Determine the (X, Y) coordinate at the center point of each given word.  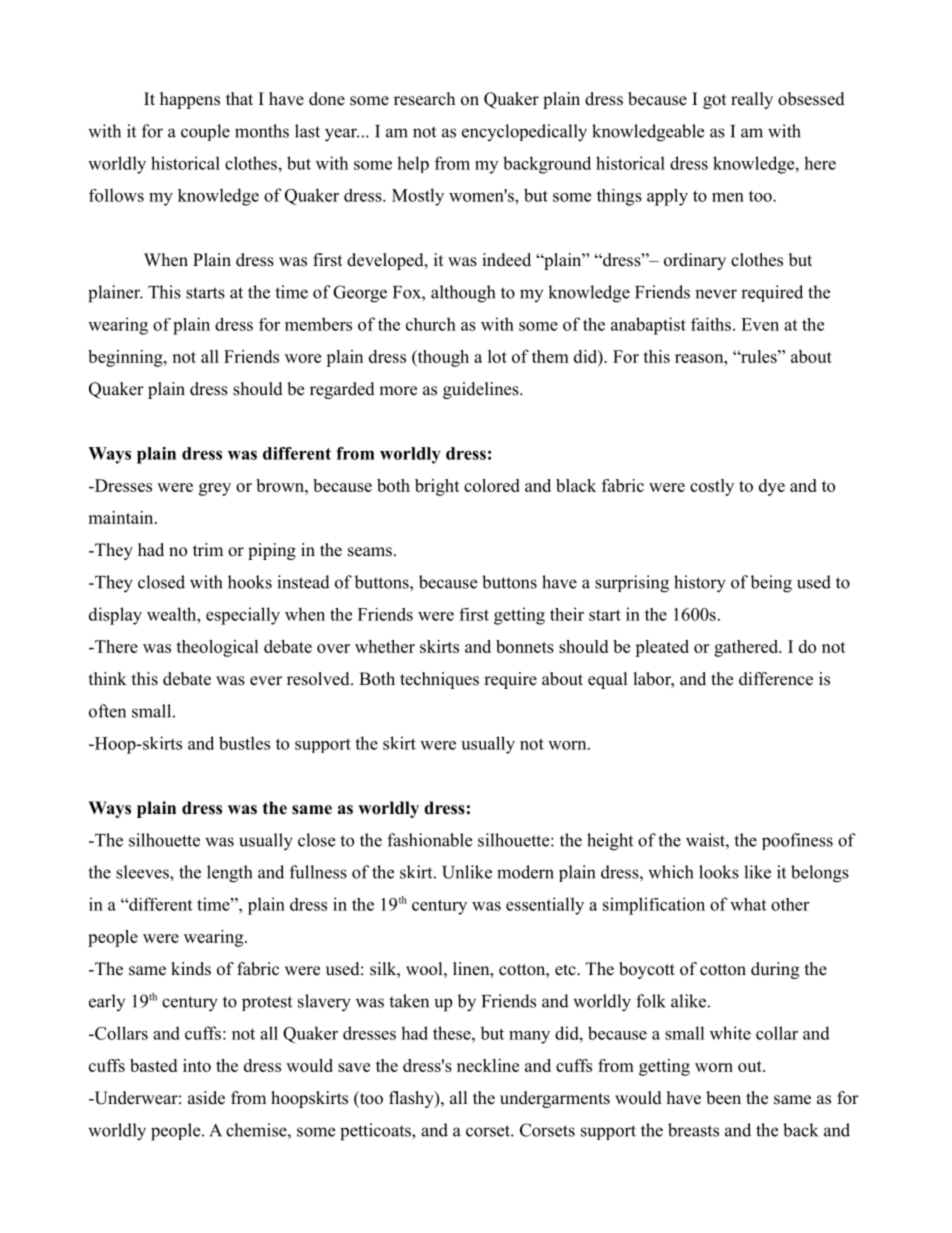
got (714, 101)
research (424, 99)
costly (712, 487)
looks (719, 872)
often (107, 711)
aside (206, 1098)
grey (215, 489)
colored (492, 485)
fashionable (429, 840)
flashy (412, 1099)
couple (205, 132)
